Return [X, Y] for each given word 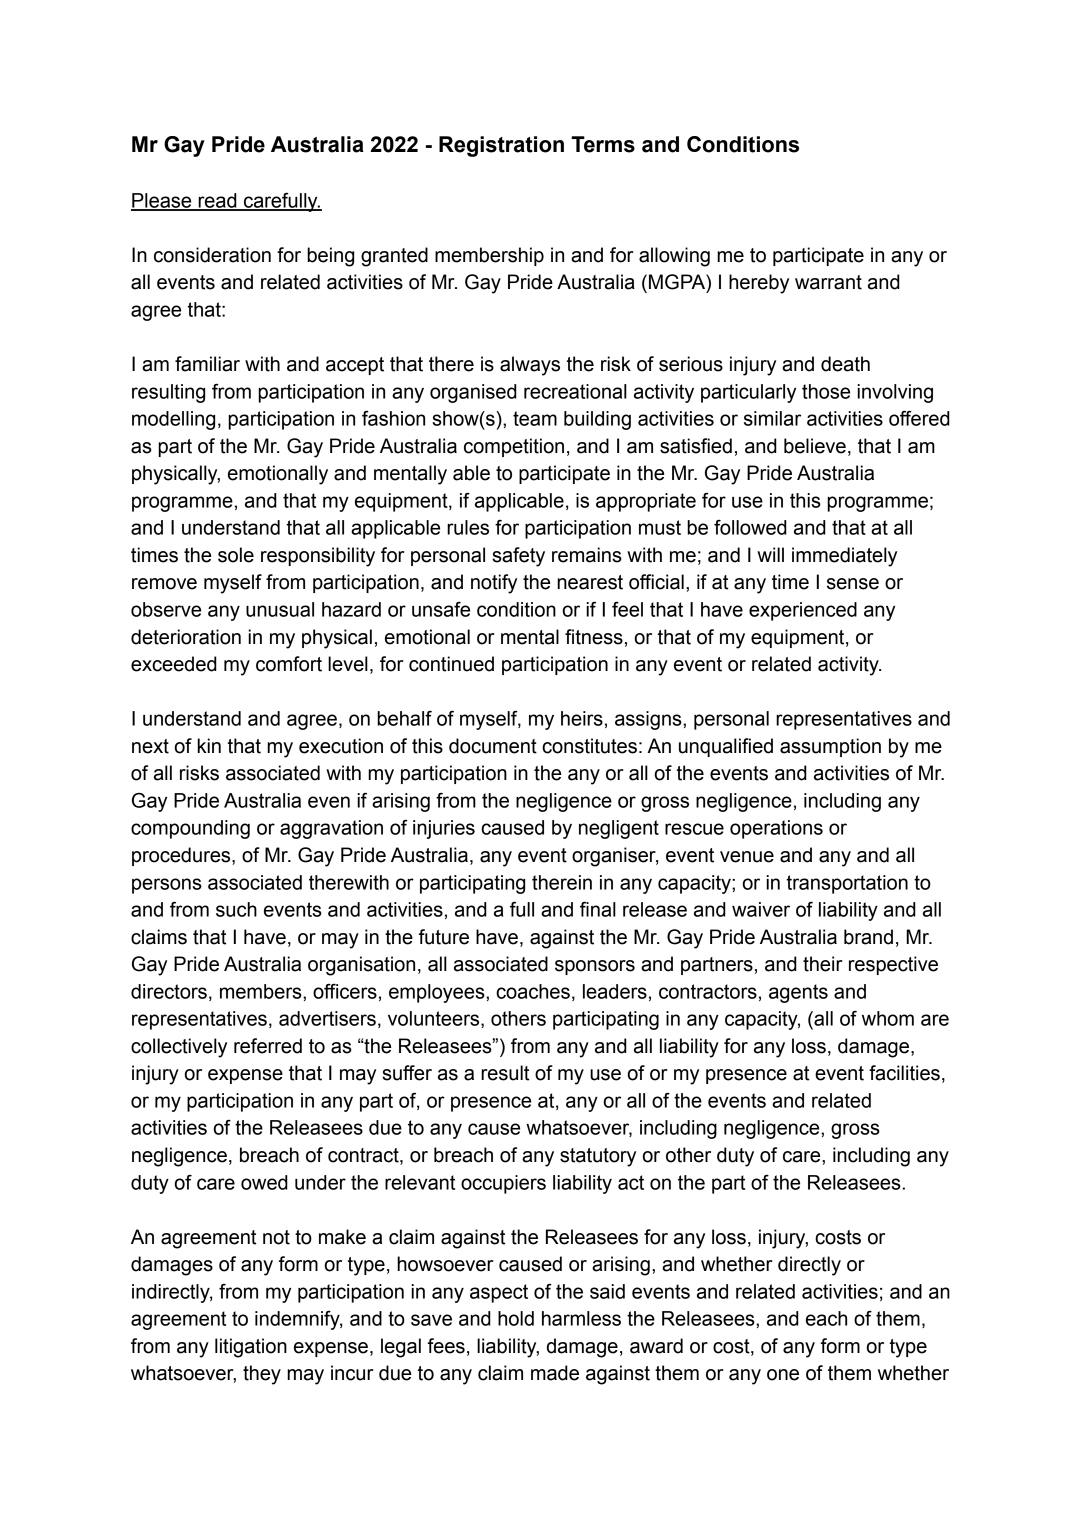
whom [888, 1018]
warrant [828, 282]
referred [268, 1046]
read [217, 201]
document [493, 746]
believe [815, 446]
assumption [830, 747]
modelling [173, 420]
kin [209, 745]
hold [516, 1318]
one [783, 1375]
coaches [533, 991]
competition [514, 447]
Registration [501, 146]
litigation [251, 1348]
